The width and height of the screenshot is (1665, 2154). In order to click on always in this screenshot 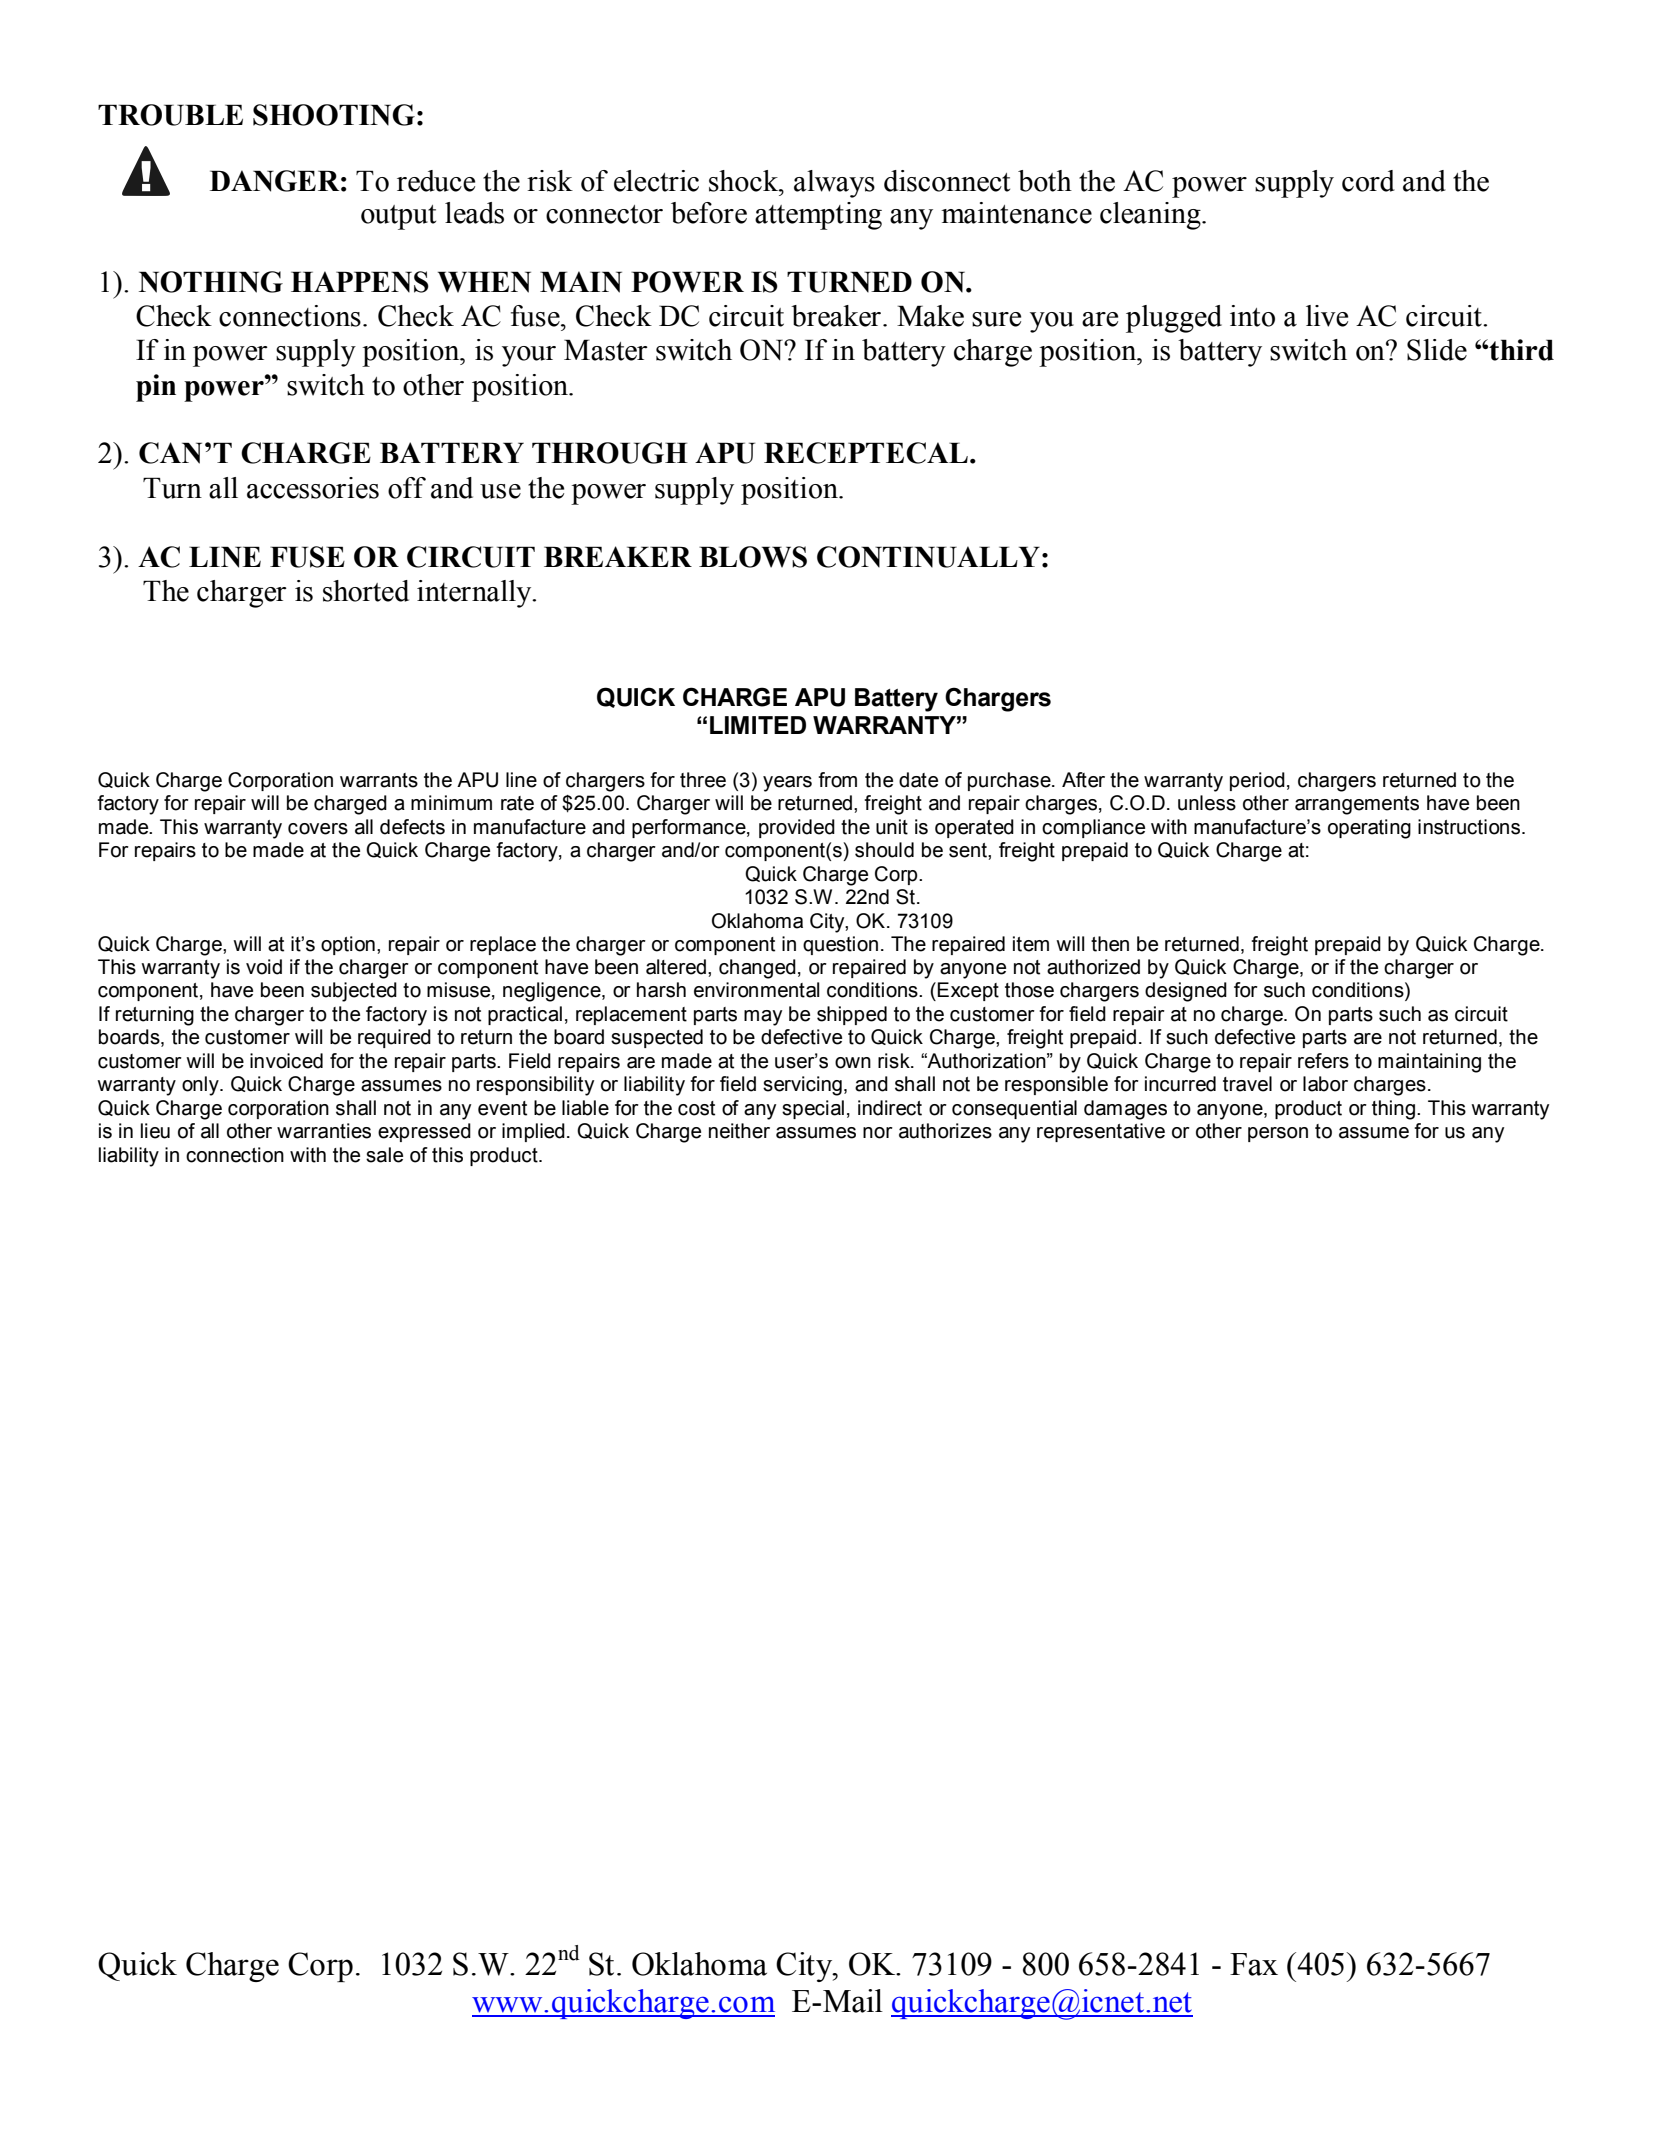, I will do `click(834, 184)`.
